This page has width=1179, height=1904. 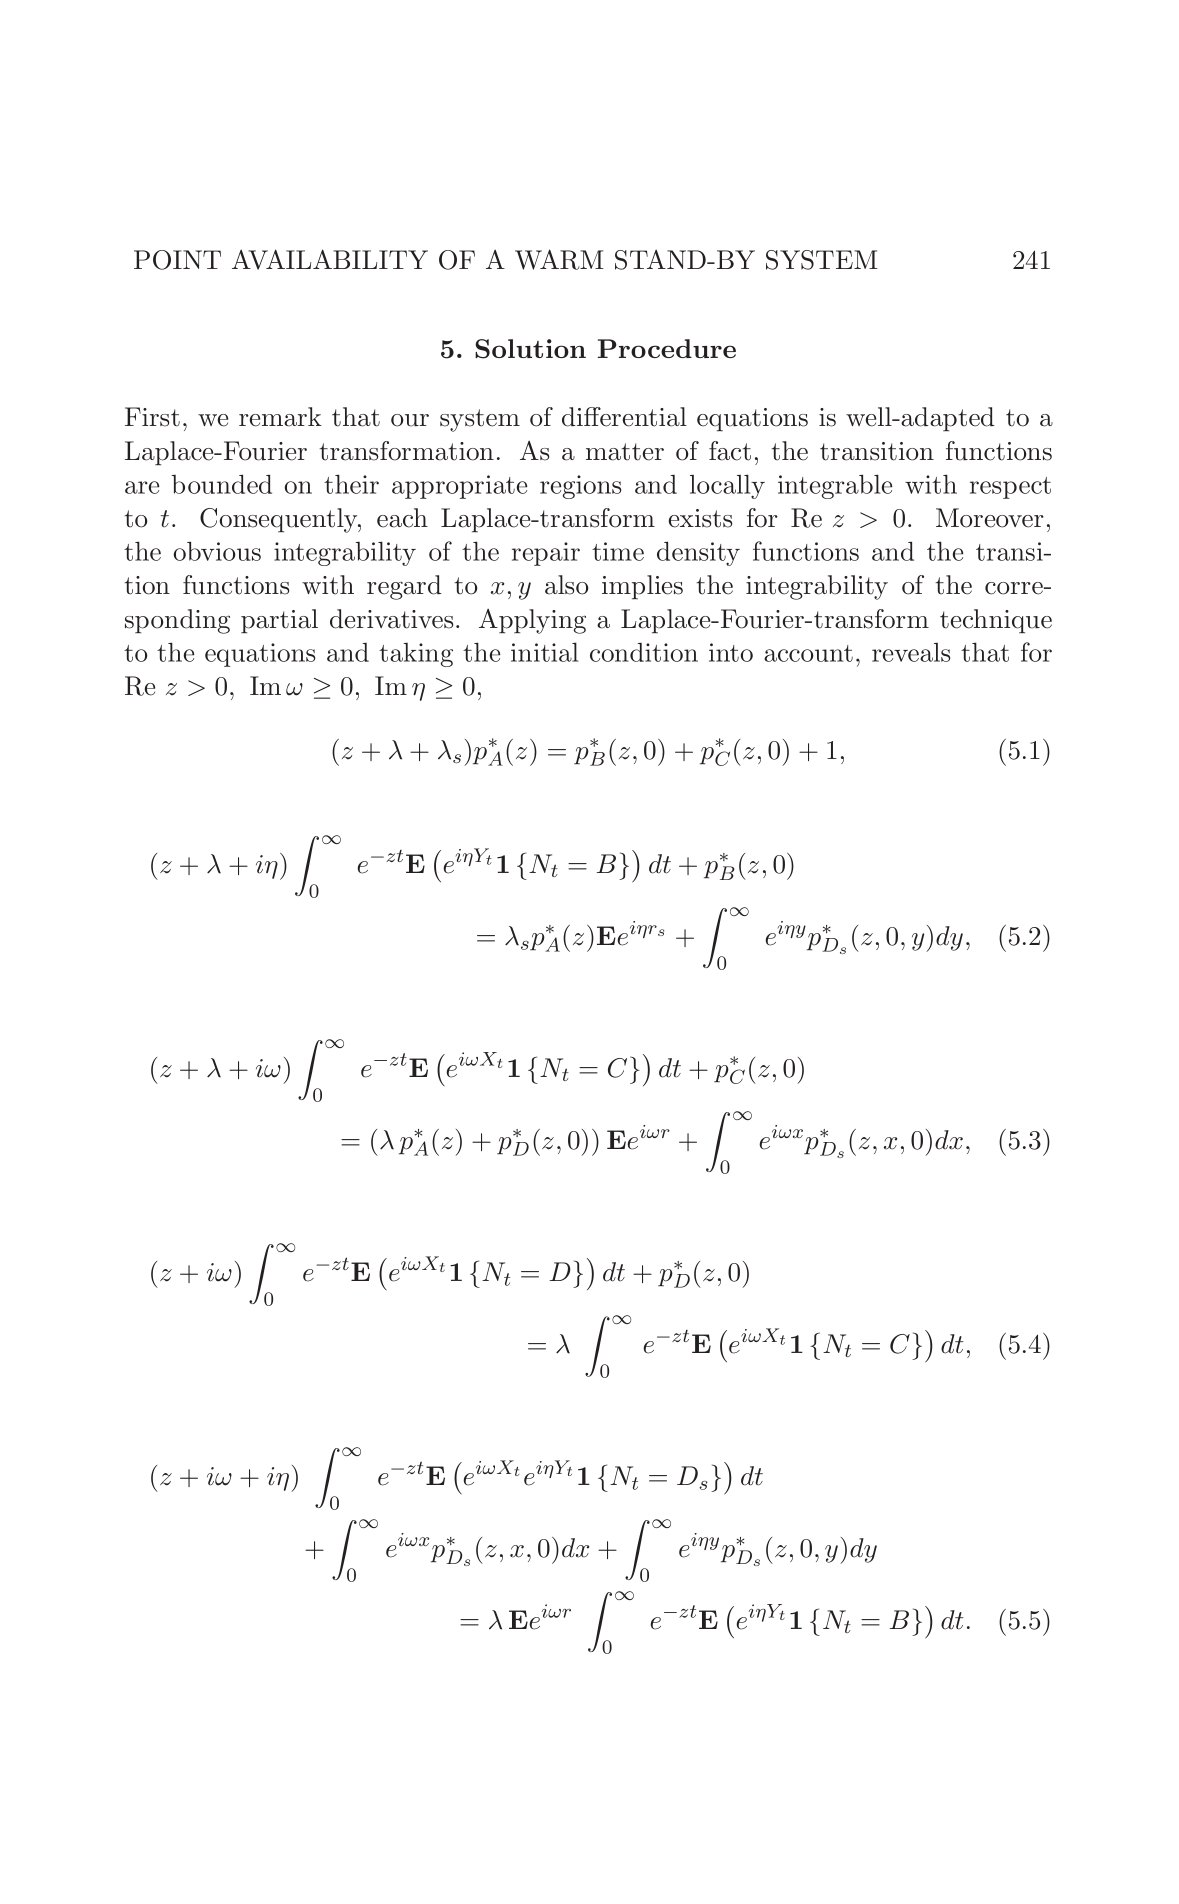 I want to click on bounded, so click(x=222, y=484).
